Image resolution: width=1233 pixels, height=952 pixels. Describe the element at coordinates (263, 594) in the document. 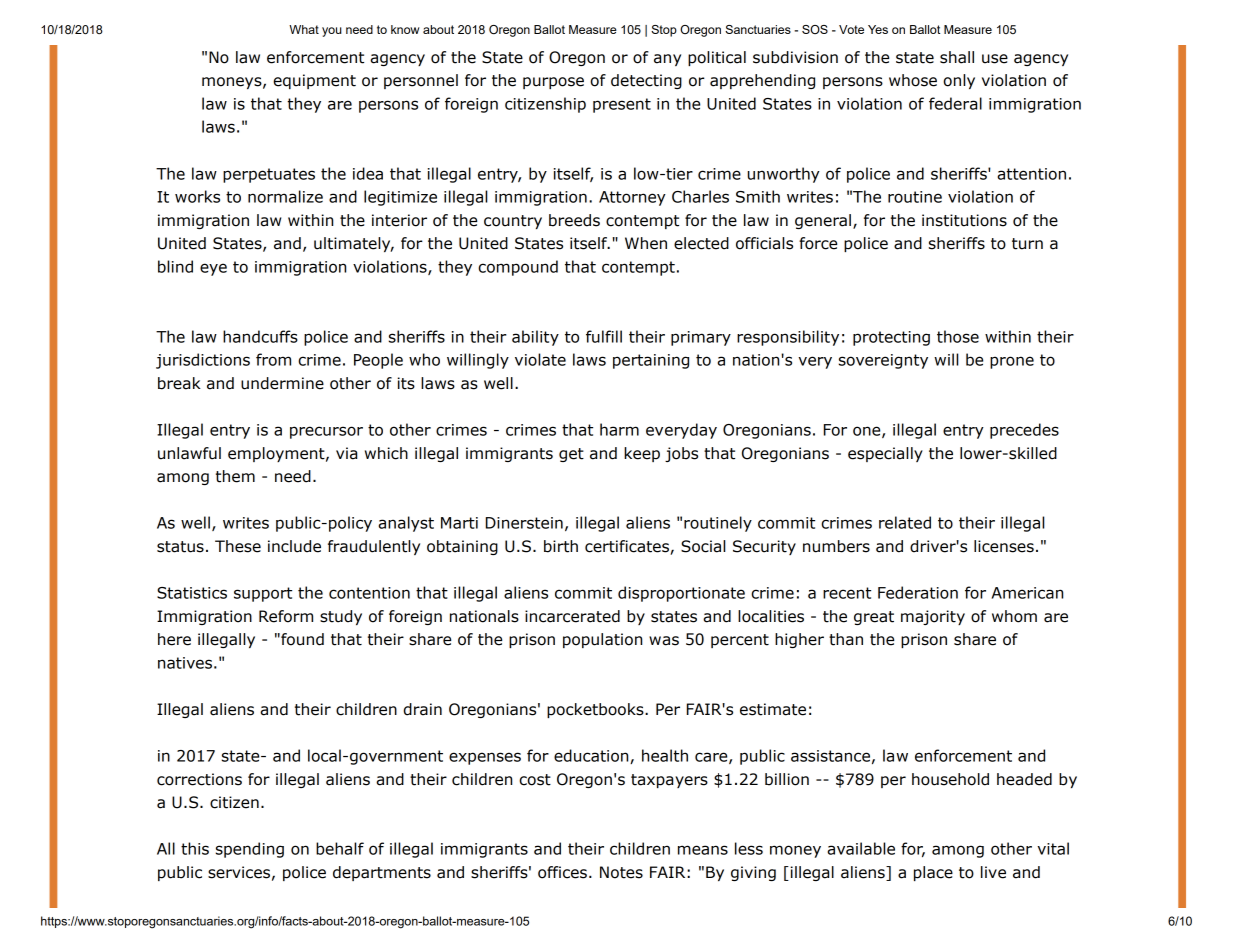

I see `support` at that location.
